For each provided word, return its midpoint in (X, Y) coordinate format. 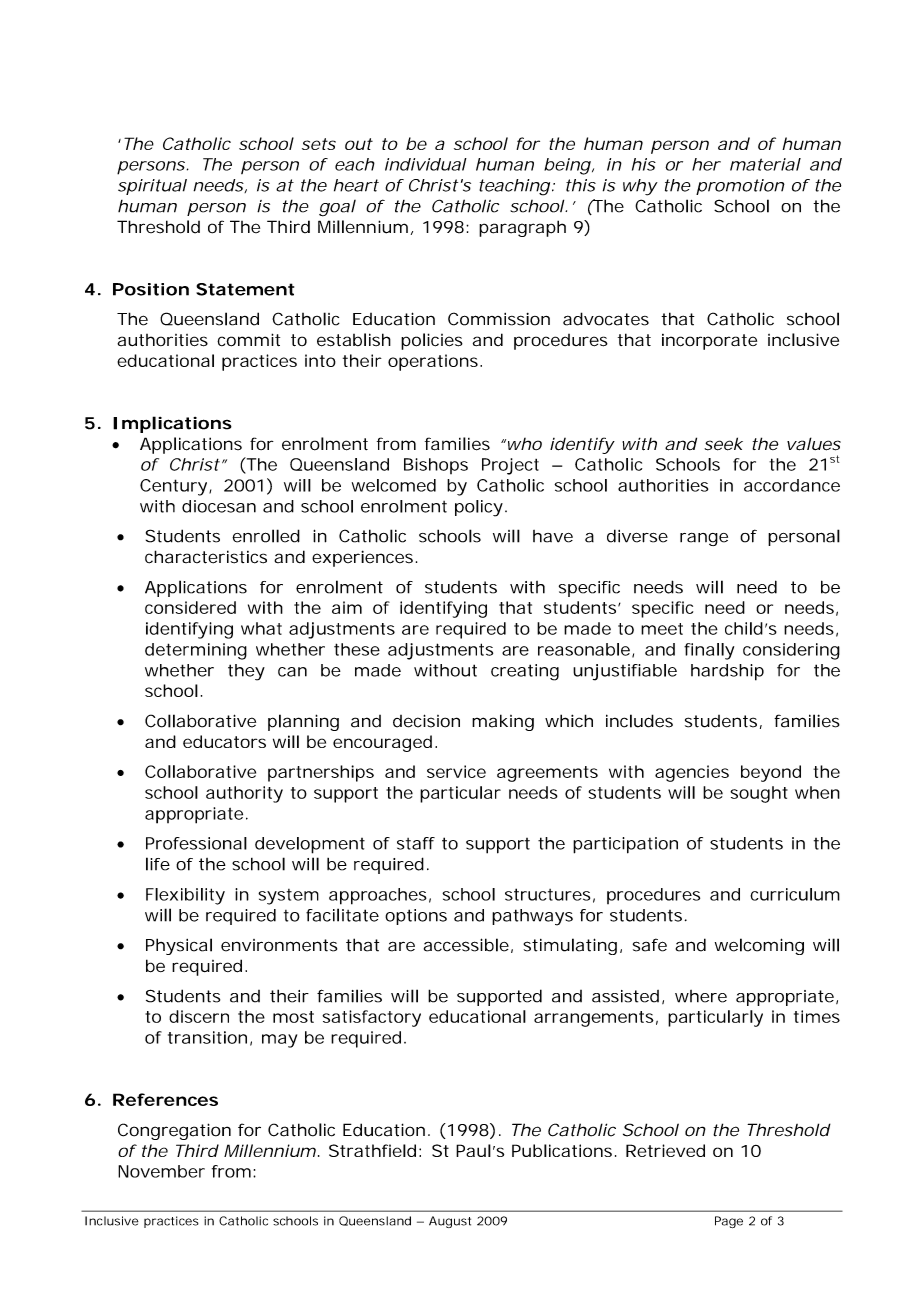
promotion (740, 187)
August (450, 1222)
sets (319, 144)
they (246, 672)
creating (525, 672)
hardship (727, 672)
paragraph (522, 228)
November (161, 1171)
